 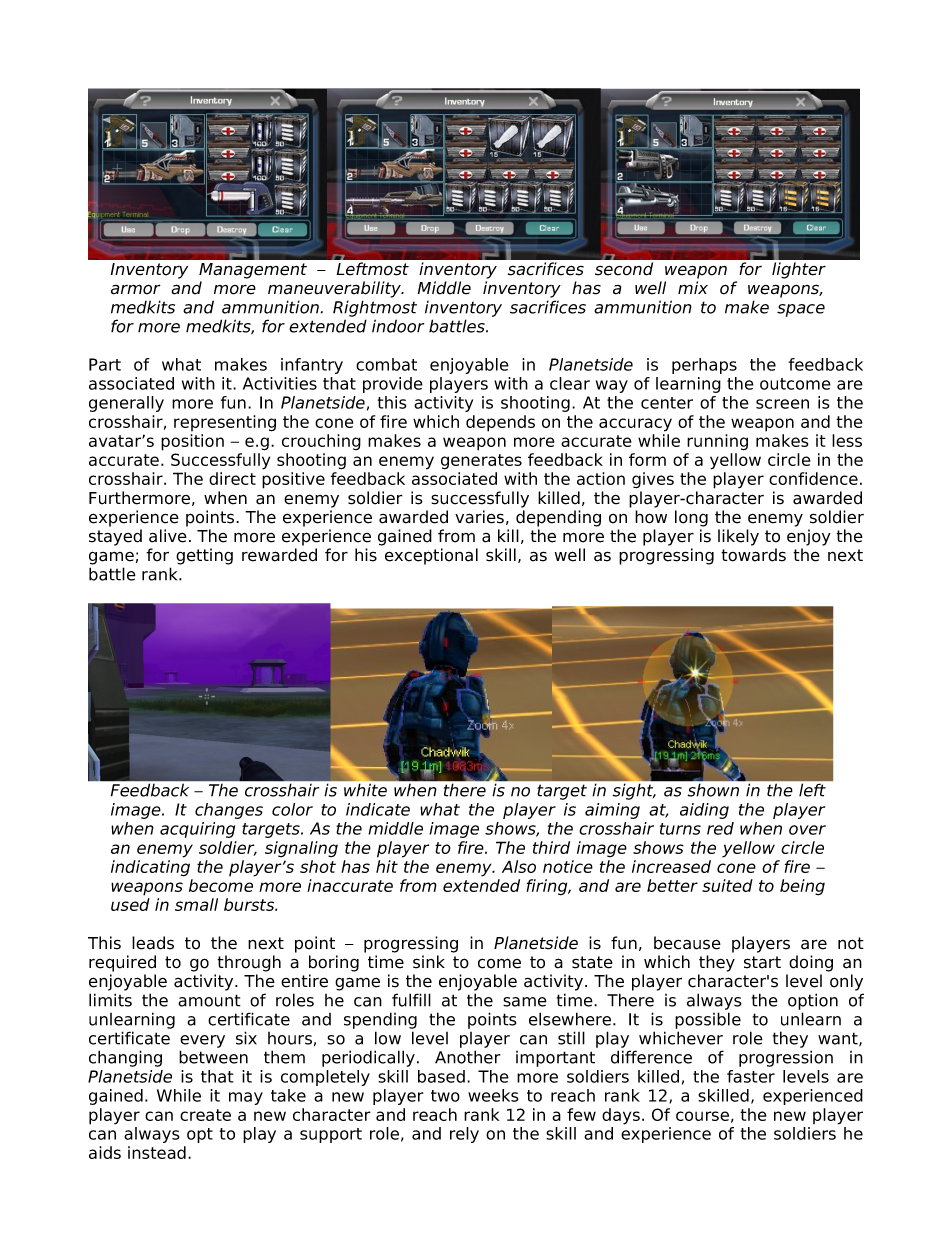 What do you see at coordinates (136, 289) in the screenshot?
I see `armor` at bounding box center [136, 289].
